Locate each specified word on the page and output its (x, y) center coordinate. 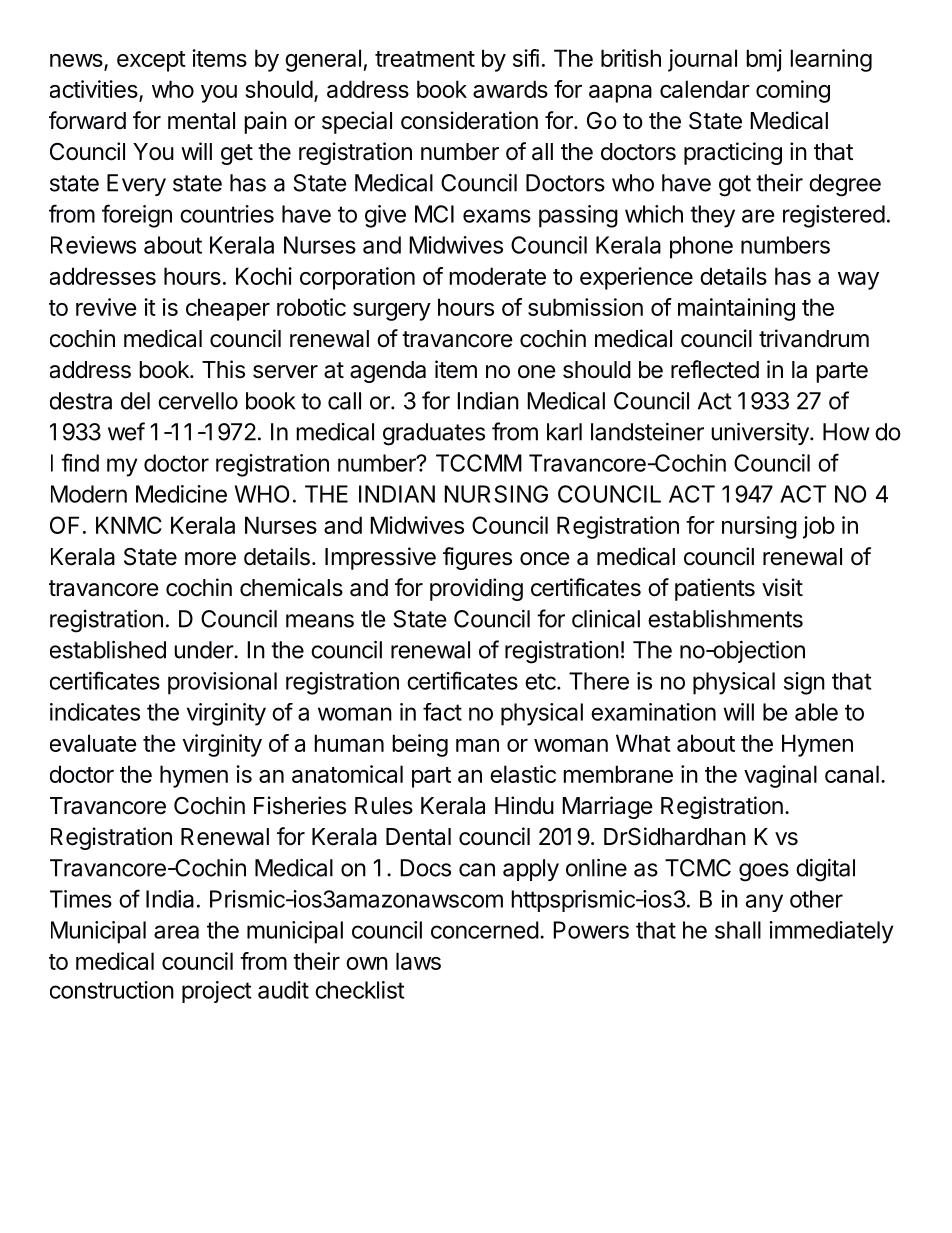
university (761, 433)
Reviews (93, 245)
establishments (725, 618)
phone (701, 247)
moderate (497, 276)
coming (793, 91)
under (204, 650)
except (151, 61)
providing (476, 589)
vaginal (780, 776)
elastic (523, 774)
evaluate (93, 743)
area (176, 932)
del (135, 401)
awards (510, 89)
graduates (434, 434)
